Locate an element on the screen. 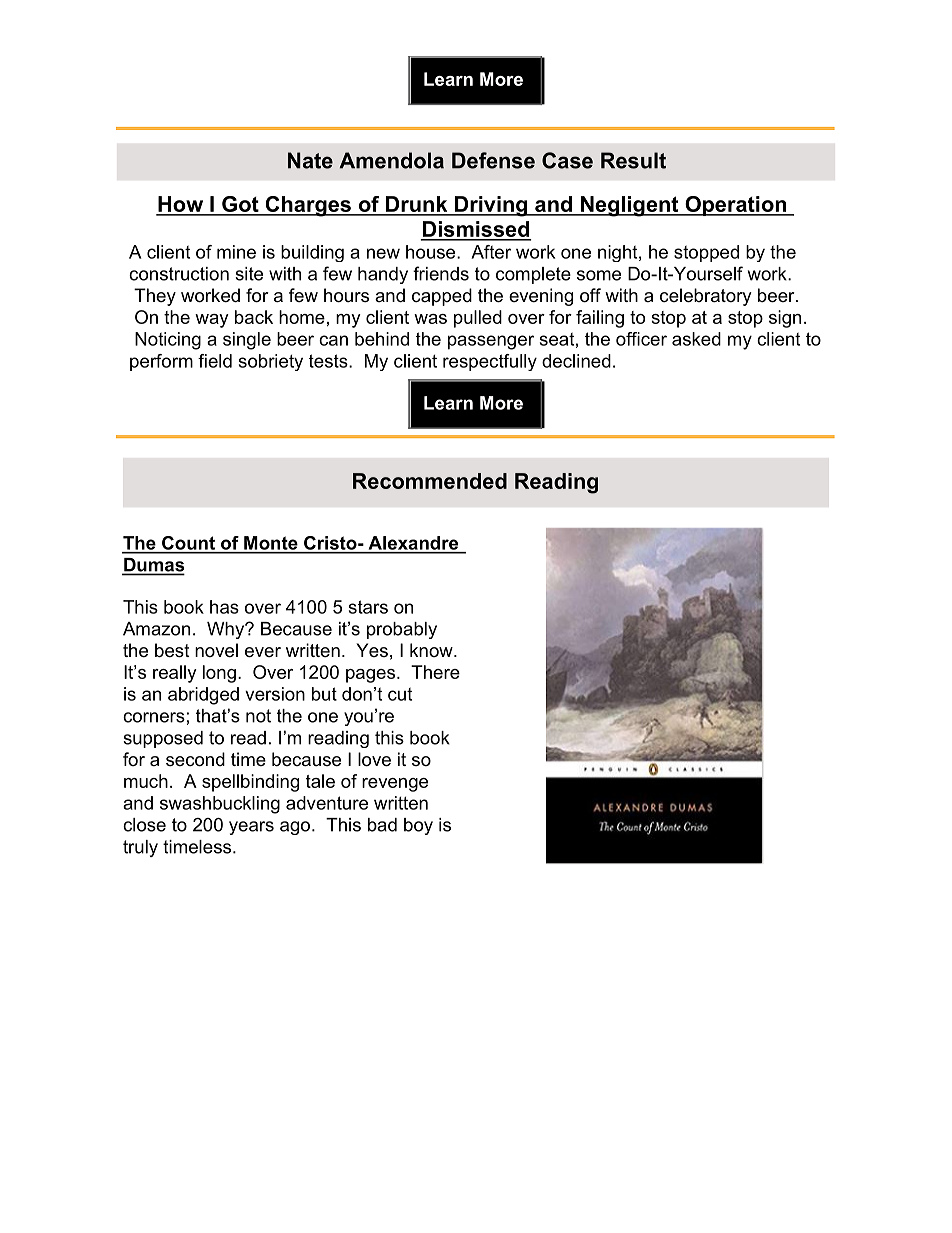 The height and width of the screenshot is (1233, 952). Recommended is located at coordinates (430, 481).
